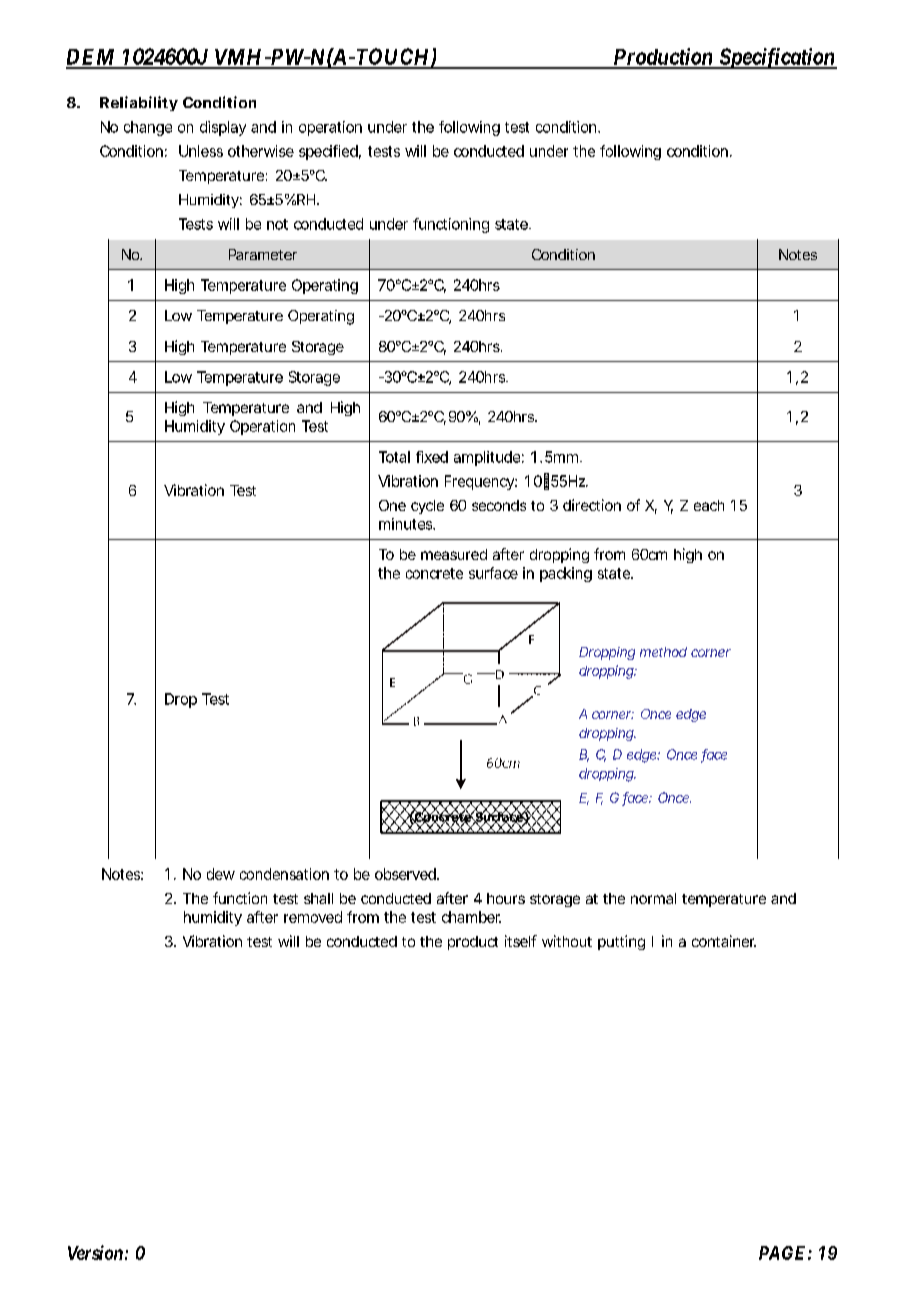 Image resolution: width=924 pixels, height=1308 pixels. I want to click on specified, so click(330, 152).
